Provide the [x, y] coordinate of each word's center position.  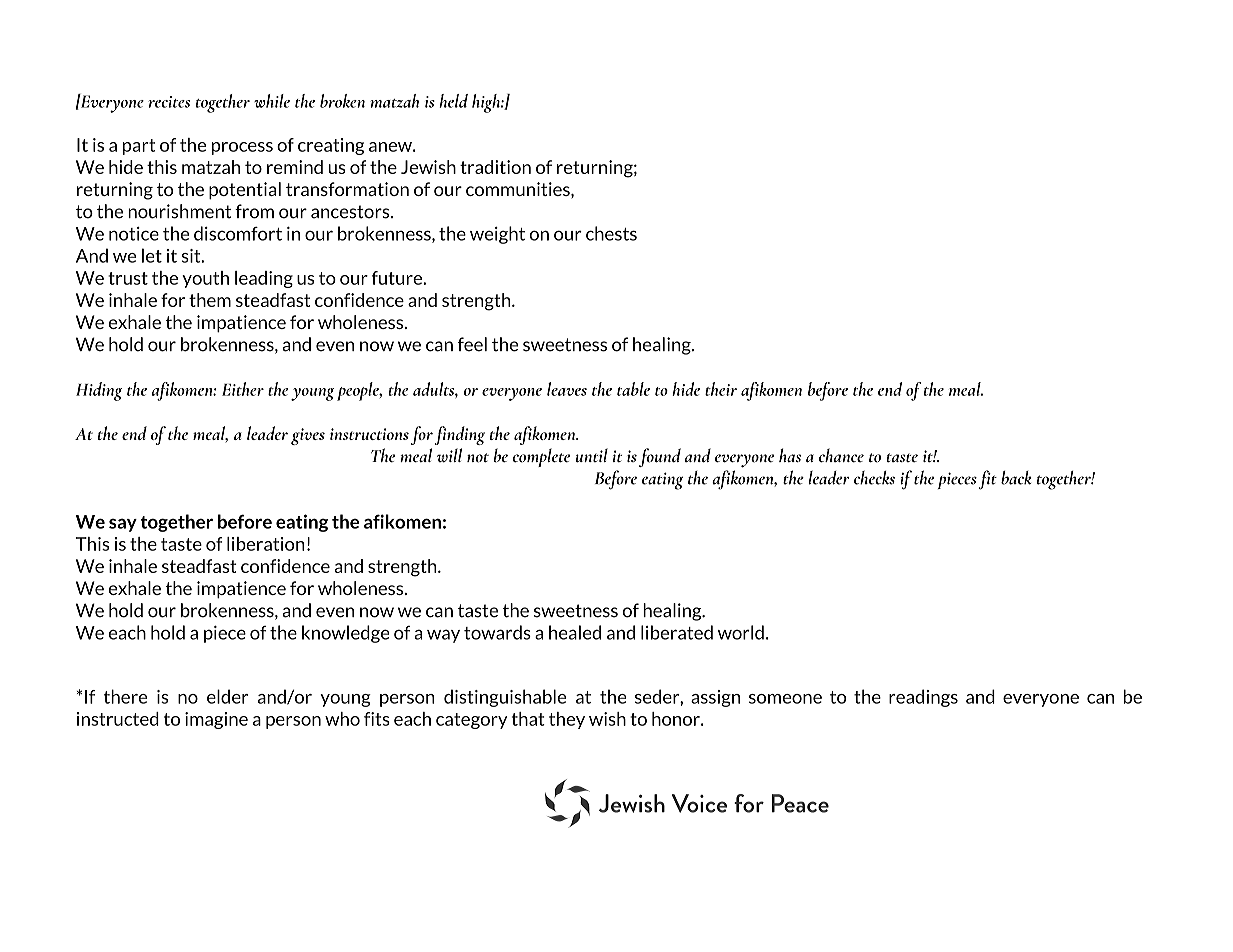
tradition [495, 167]
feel [472, 344]
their [721, 389]
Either [243, 389]
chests [611, 233]
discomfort [238, 233]
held [453, 101]
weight [497, 235]
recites [170, 102]
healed [575, 632]
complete [542, 457]
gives [308, 436]
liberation [266, 544]
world [741, 632]
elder [227, 696]
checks [874, 478]
